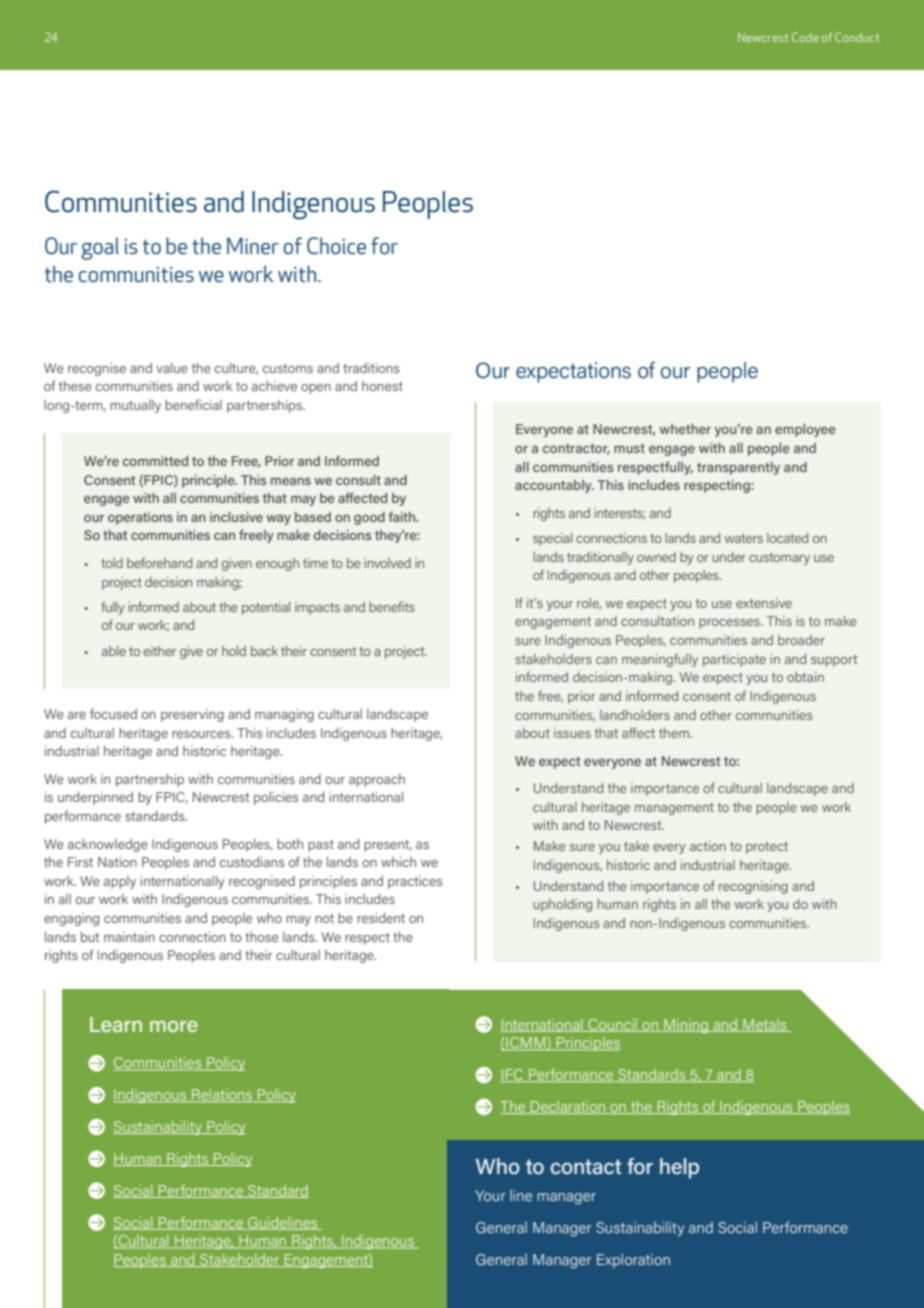 This screenshot has width=924, height=1308. Describe the element at coordinates (108, 845) in the screenshot. I see `acknowledge` at that location.
